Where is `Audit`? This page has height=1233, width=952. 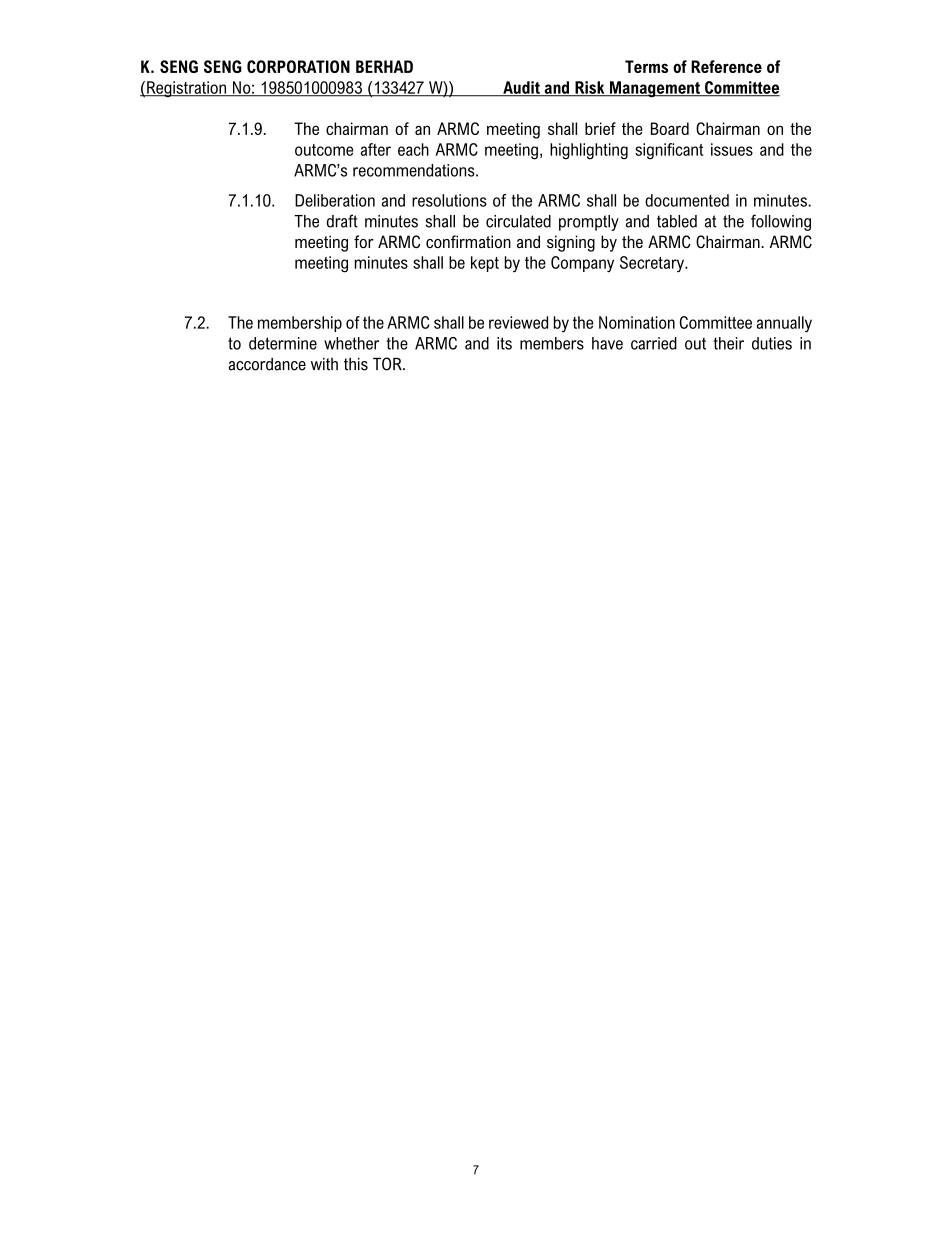 Audit is located at coordinates (521, 88).
